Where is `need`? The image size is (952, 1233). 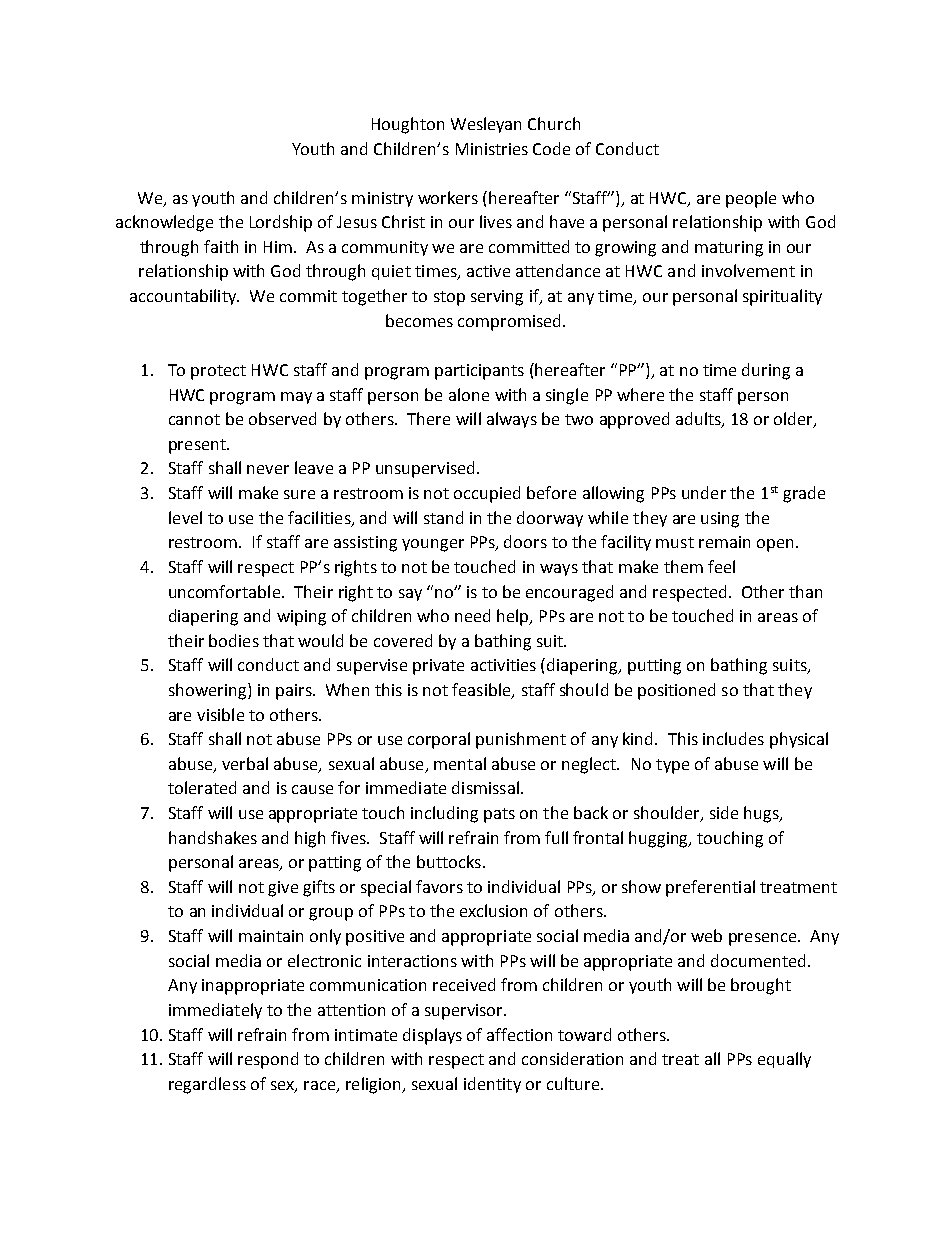 need is located at coordinates (472, 615).
